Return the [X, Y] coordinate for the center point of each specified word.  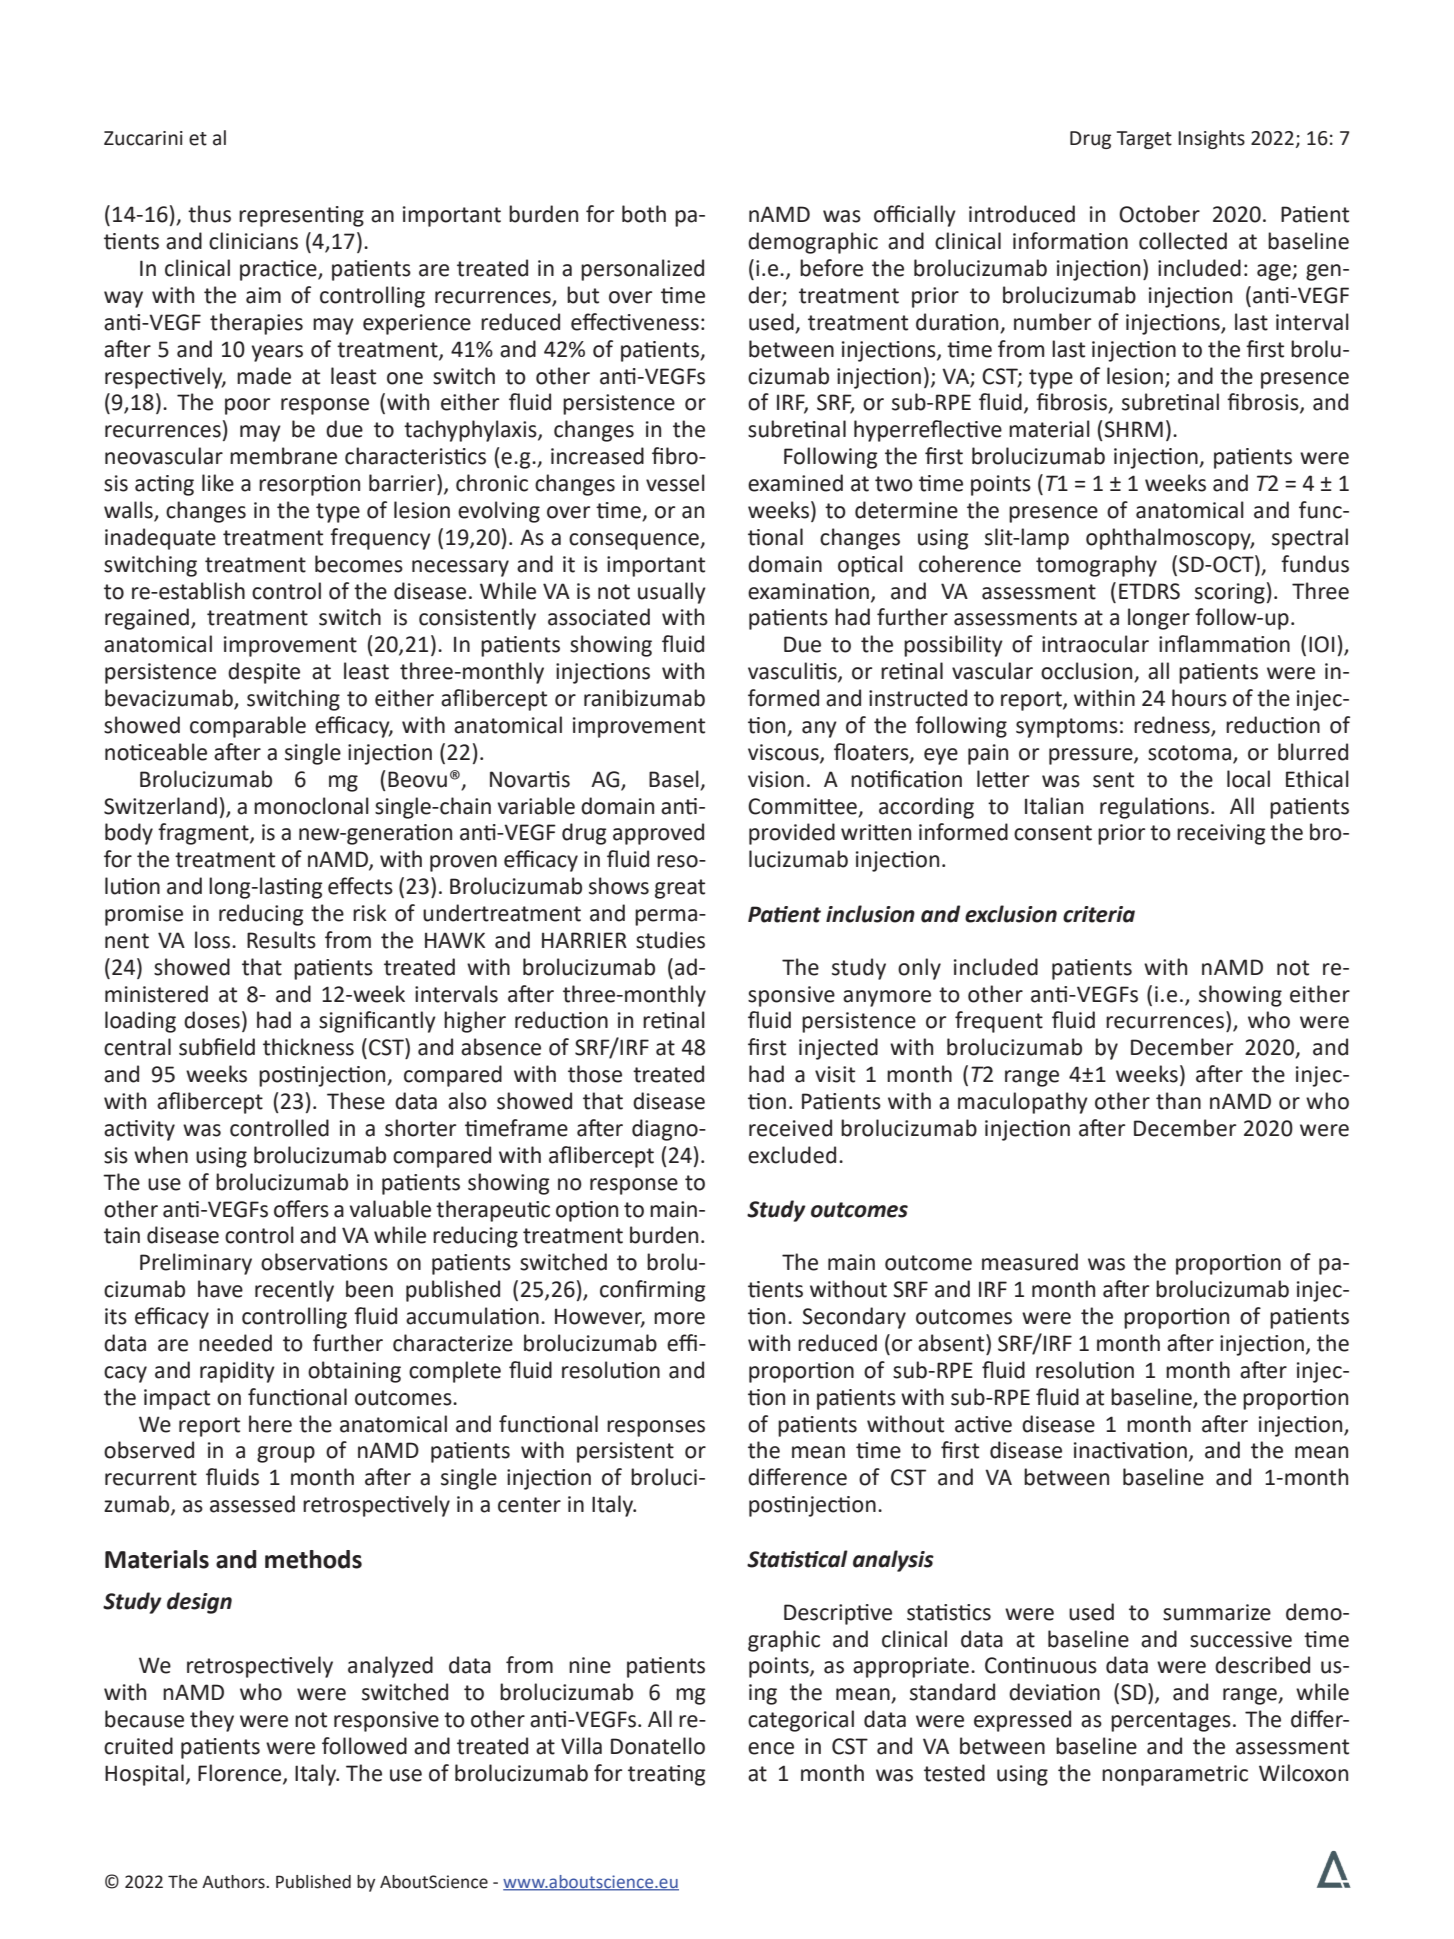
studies [670, 940]
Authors [234, 1882]
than [1178, 1101]
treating [667, 1775]
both [644, 214]
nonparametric [1175, 1775]
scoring [1230, 593]
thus [209, 214]
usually [672, 593]
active [983, 1424]
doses [212, 1020]
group [286, 1454]
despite [264, 673]
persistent [625, 1452]
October [1159, 214]
